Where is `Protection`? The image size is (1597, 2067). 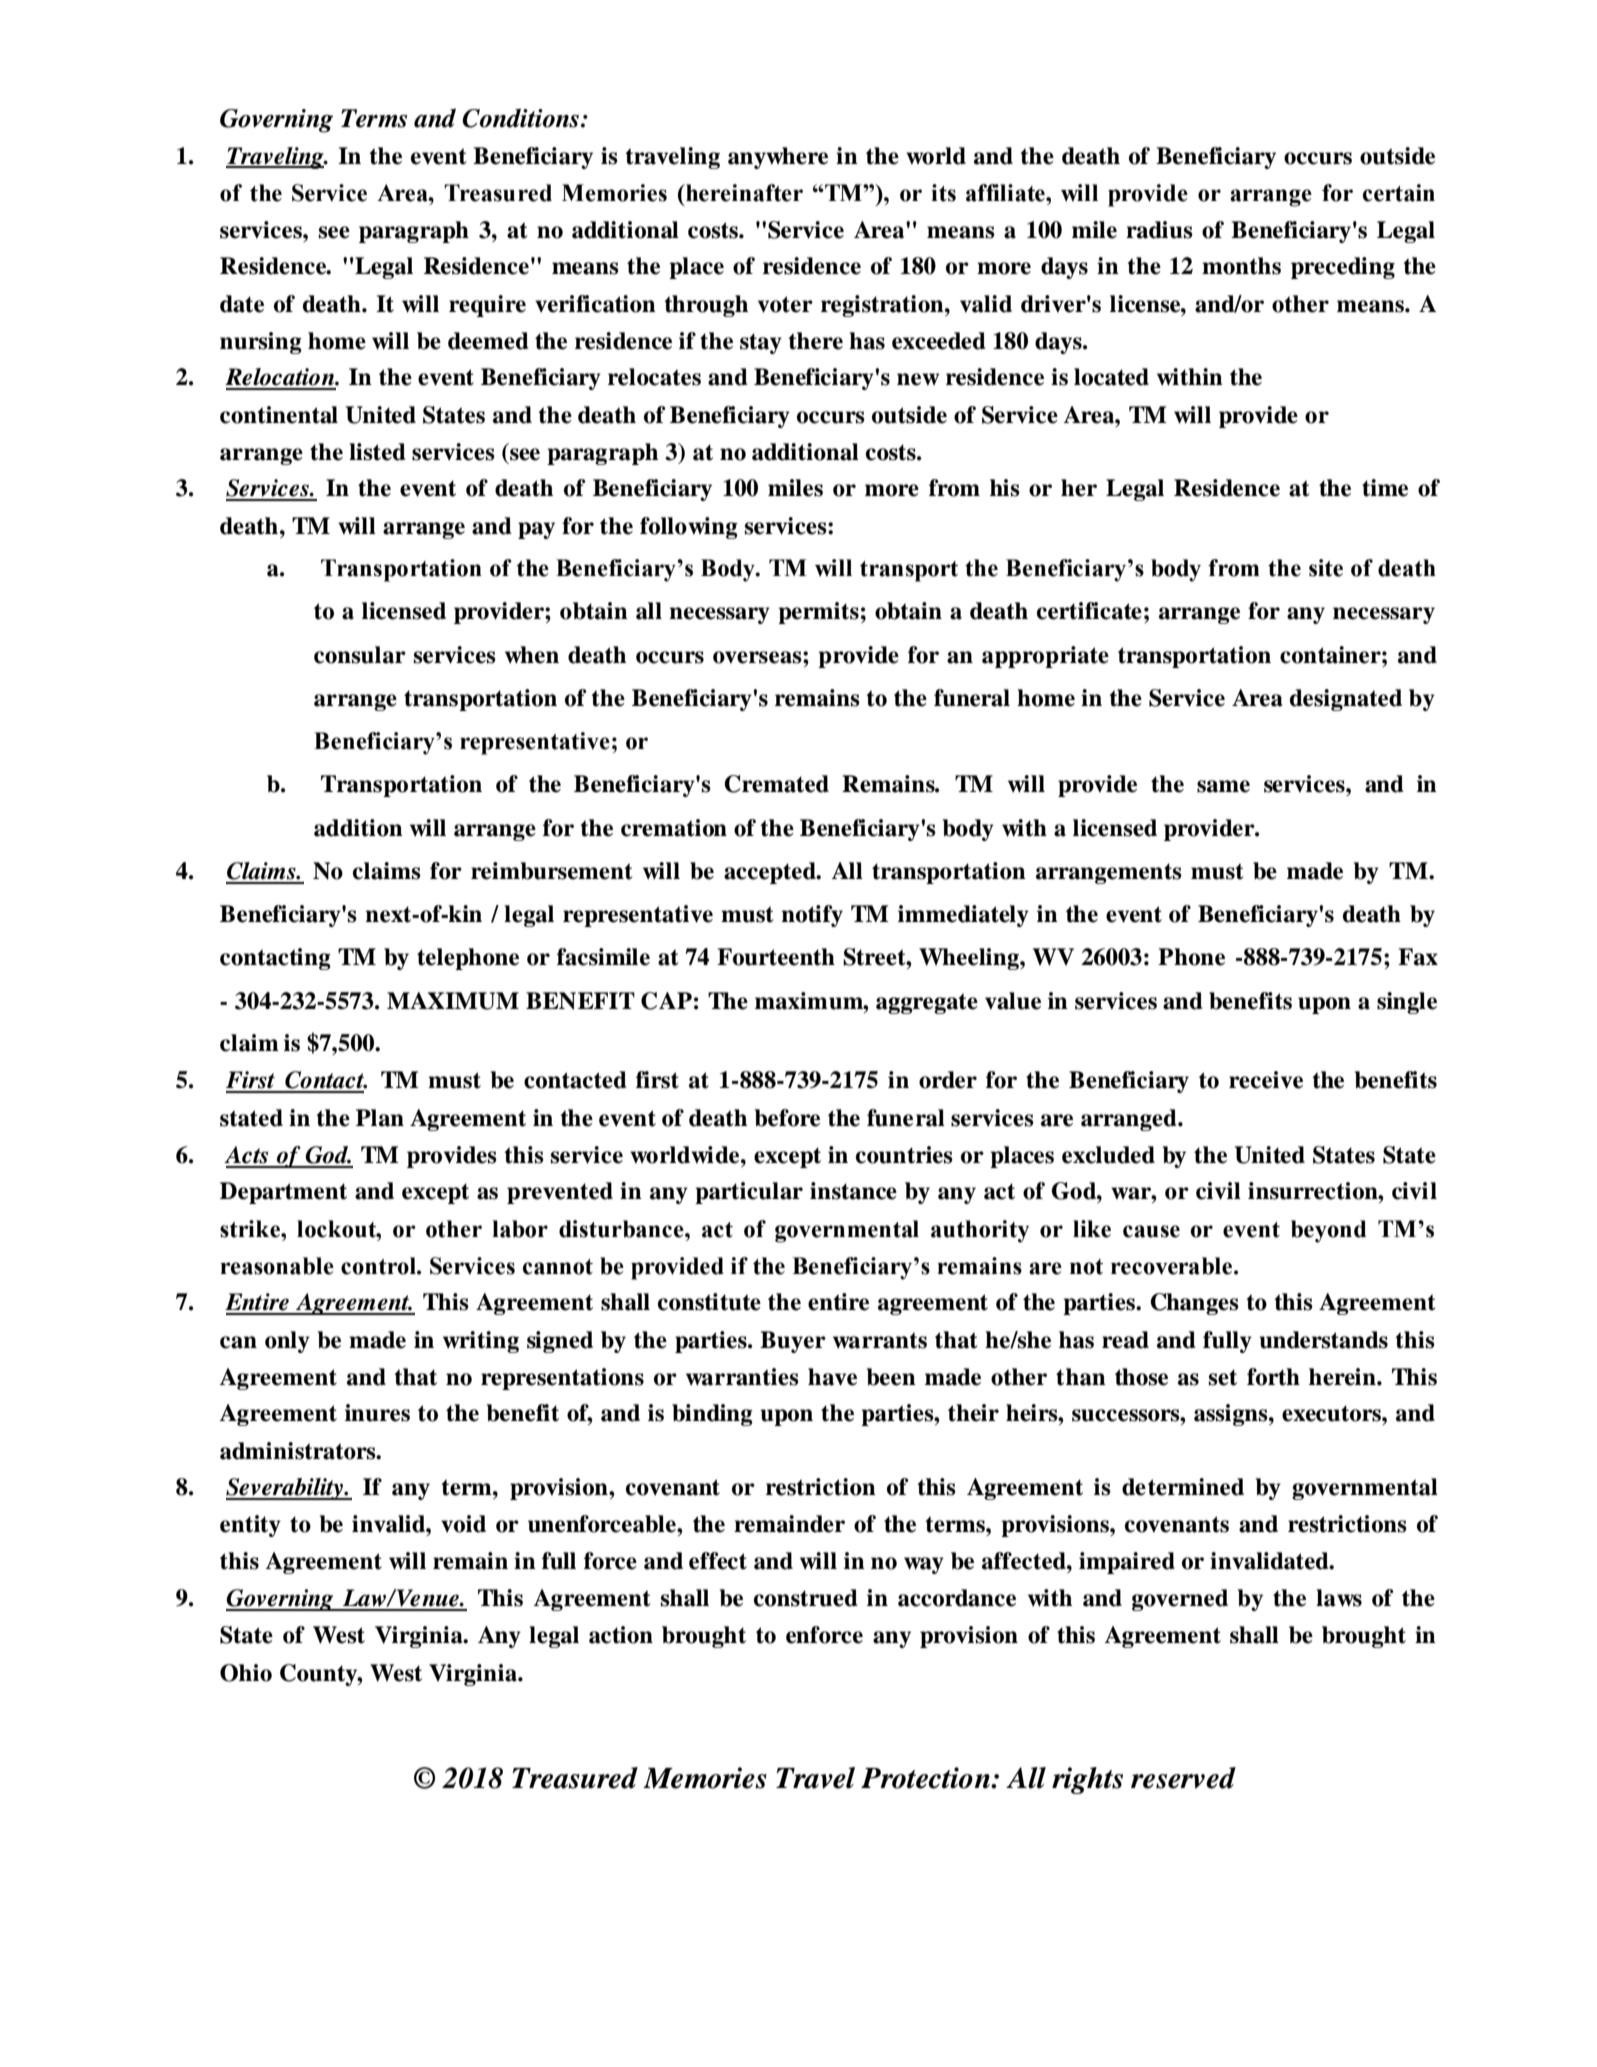
Protection is located at coordinates (926, 1778).
